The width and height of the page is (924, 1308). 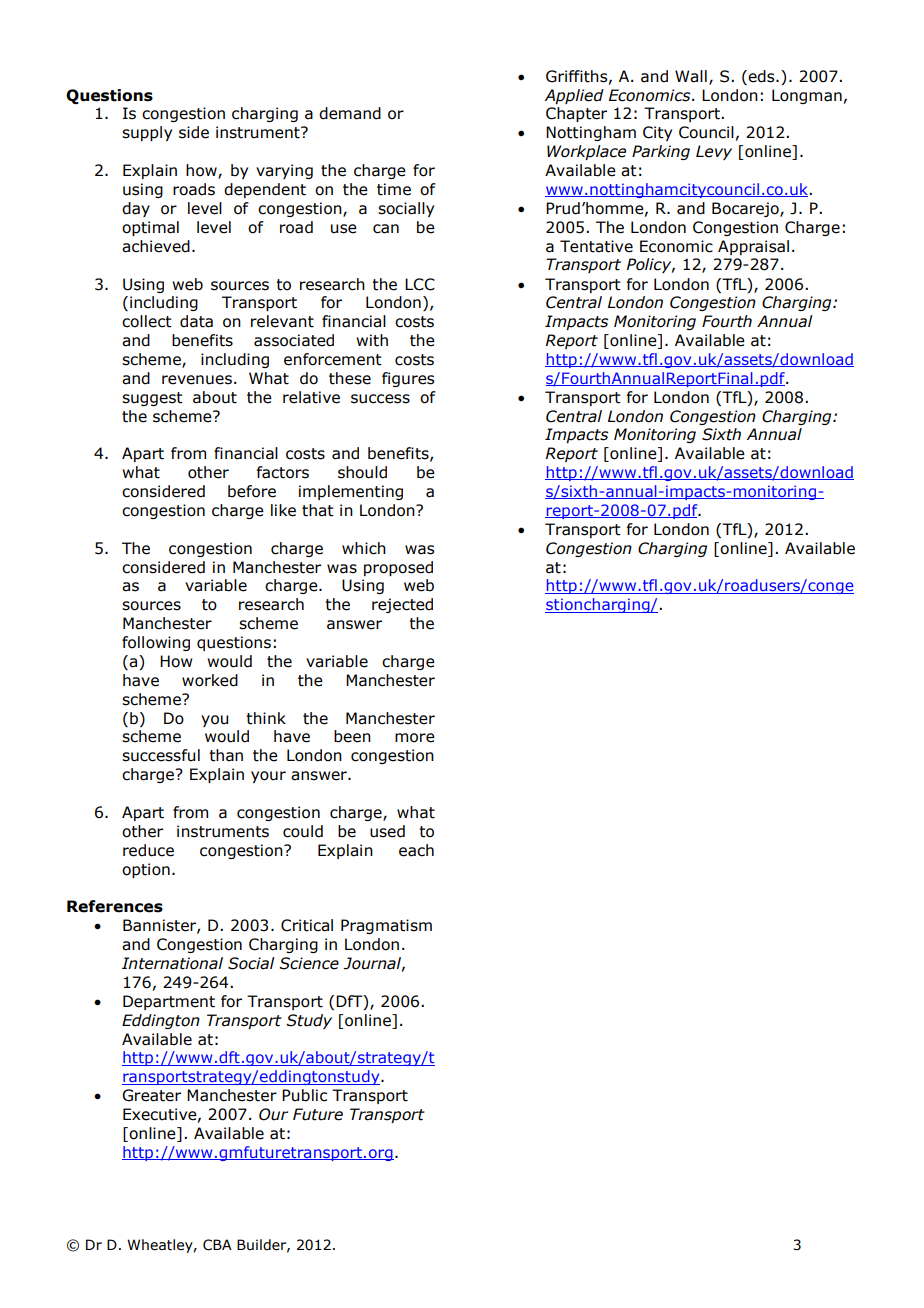 I want to click on should, so click(x=362, y=472).
